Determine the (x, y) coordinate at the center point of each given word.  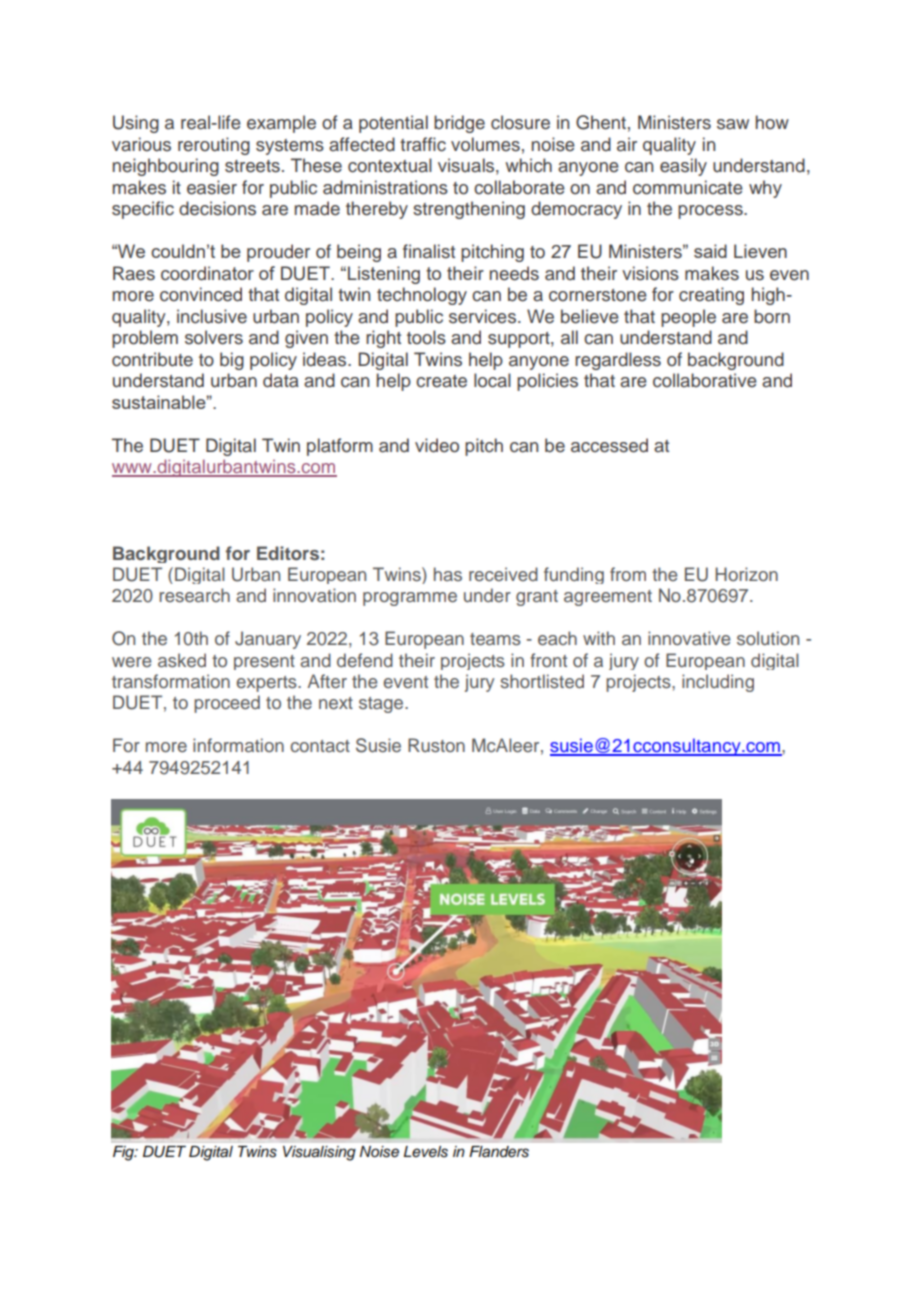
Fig (125, 1153)
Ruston (436, 745)
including (718, 683)
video (437, 445)
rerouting (214, 146)
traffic (423, 144)
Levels (426, 1152)
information (238, 745)
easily (683, 167)
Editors (288, 553)
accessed (609, 445)
